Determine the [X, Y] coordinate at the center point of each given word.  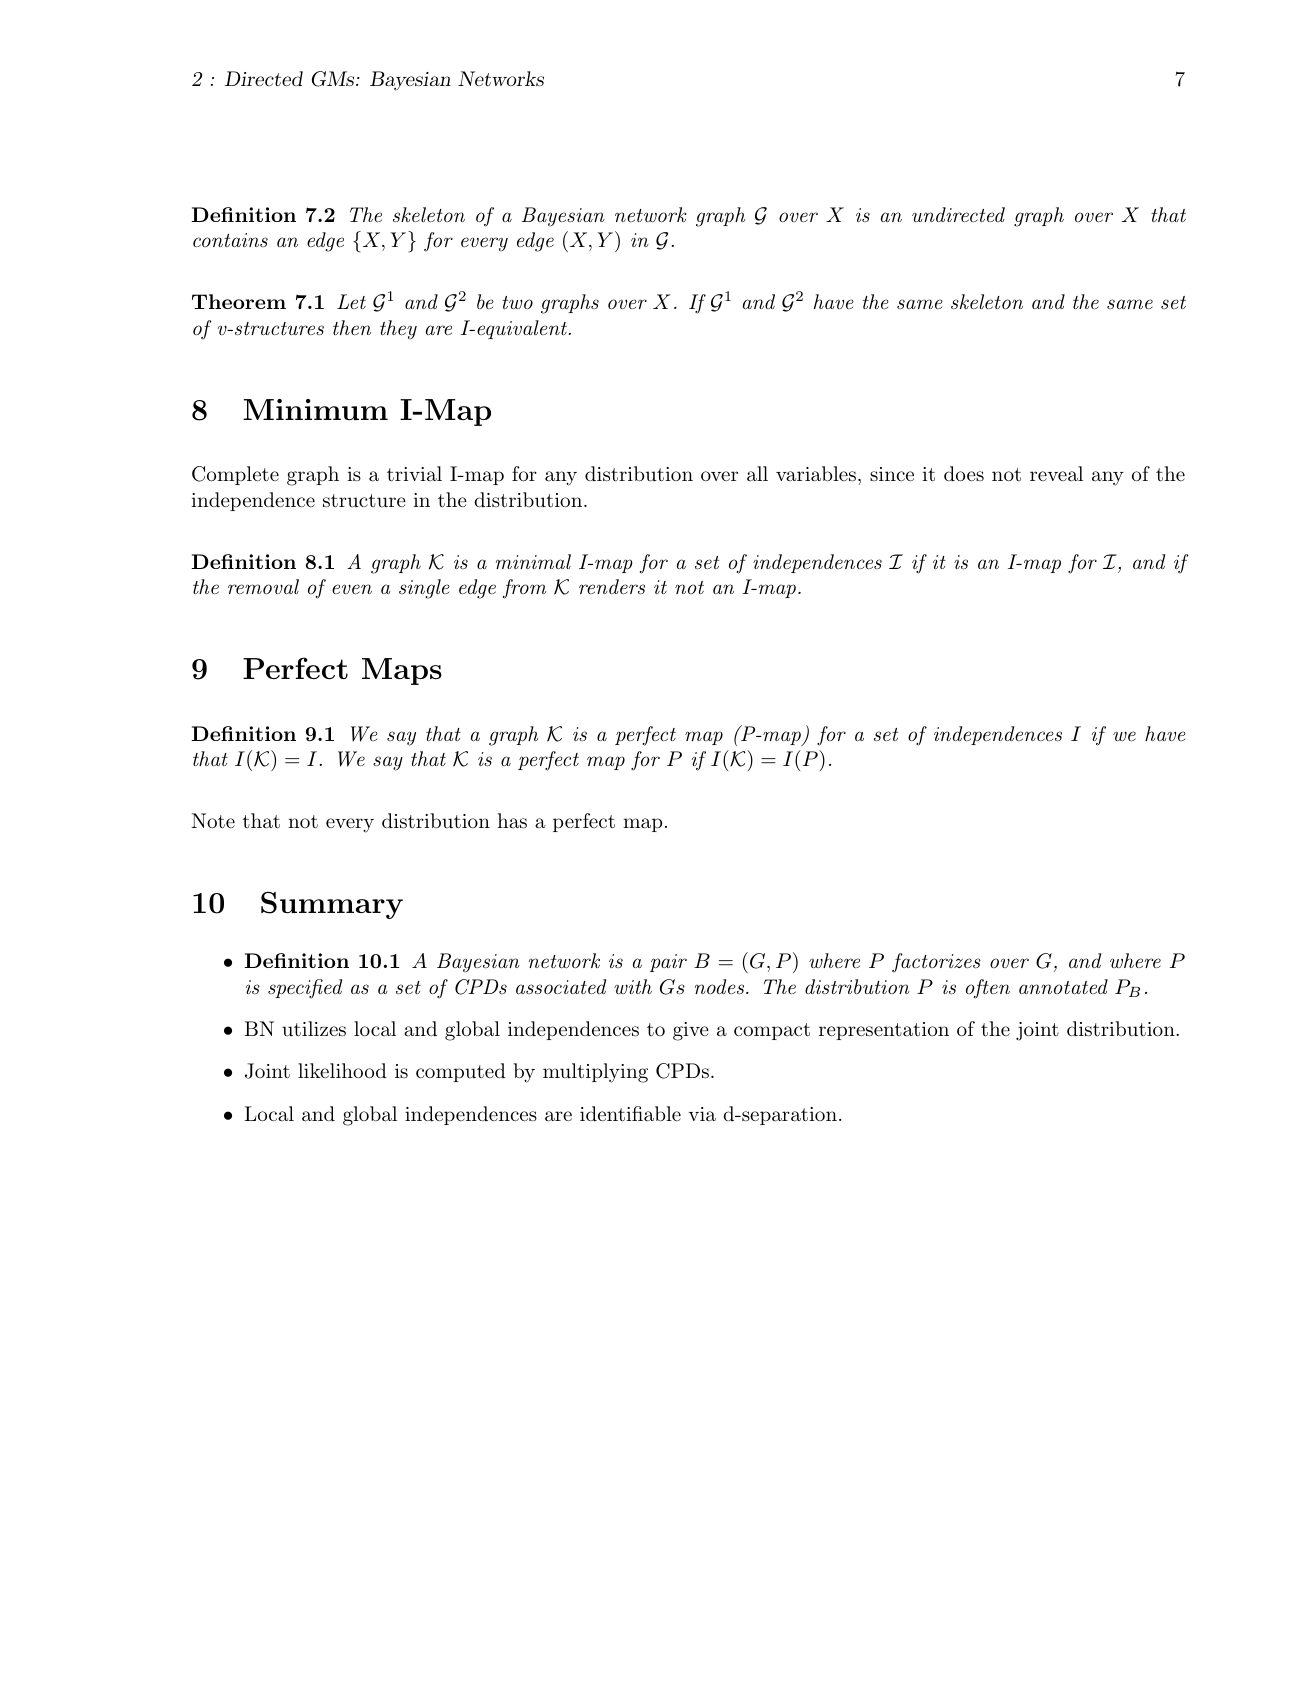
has [512, 821]
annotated [1063, 986]
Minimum [315, 409]
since [892, 474]
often [988, 989]
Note [213, 820]
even [352, 589]
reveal [1056, 474]
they [398, 330]
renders [612, 587]
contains [230, 240]
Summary [332, 905]
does [964, 473]
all [757, 474]
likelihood [342, 1070]
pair [668, 963]
